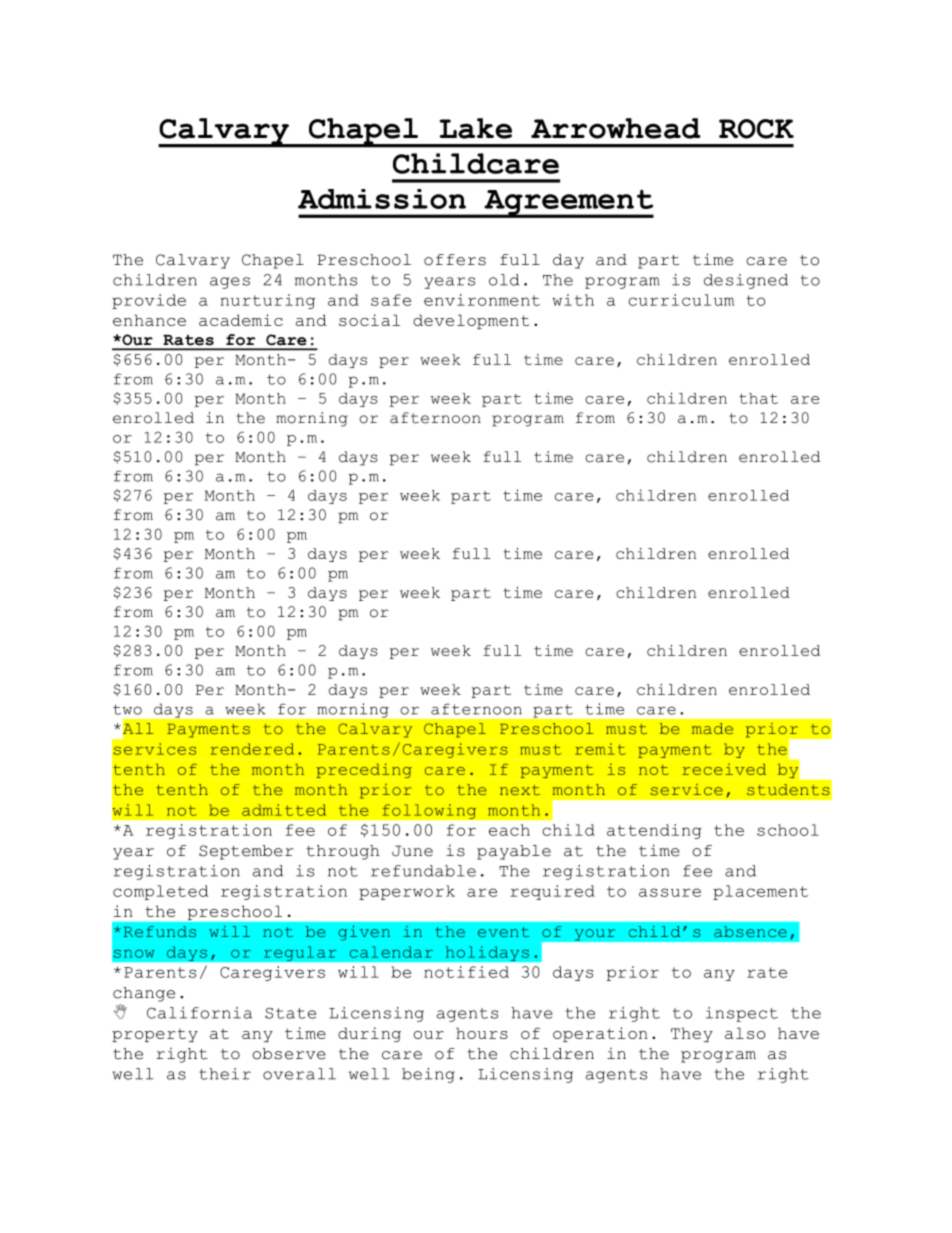 Image resolution: width=952 pixels, height=1233 pixels. I want to click on development, so click(471, 321).
